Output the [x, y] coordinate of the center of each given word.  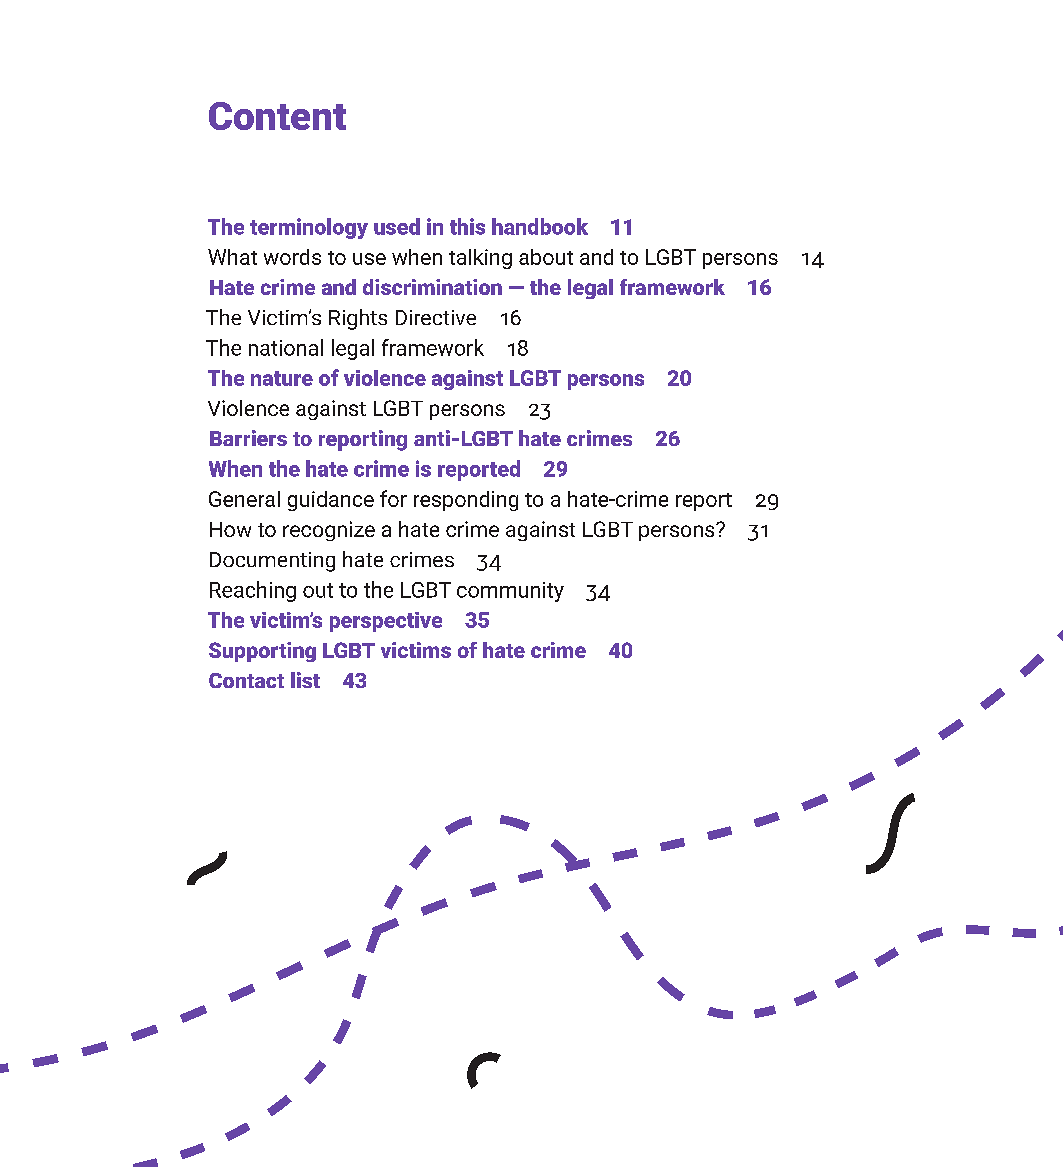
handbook [540, 226]
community [510, 592]
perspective [386, 622]
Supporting [262, 652]
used [397, 226]
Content [277, 116]
